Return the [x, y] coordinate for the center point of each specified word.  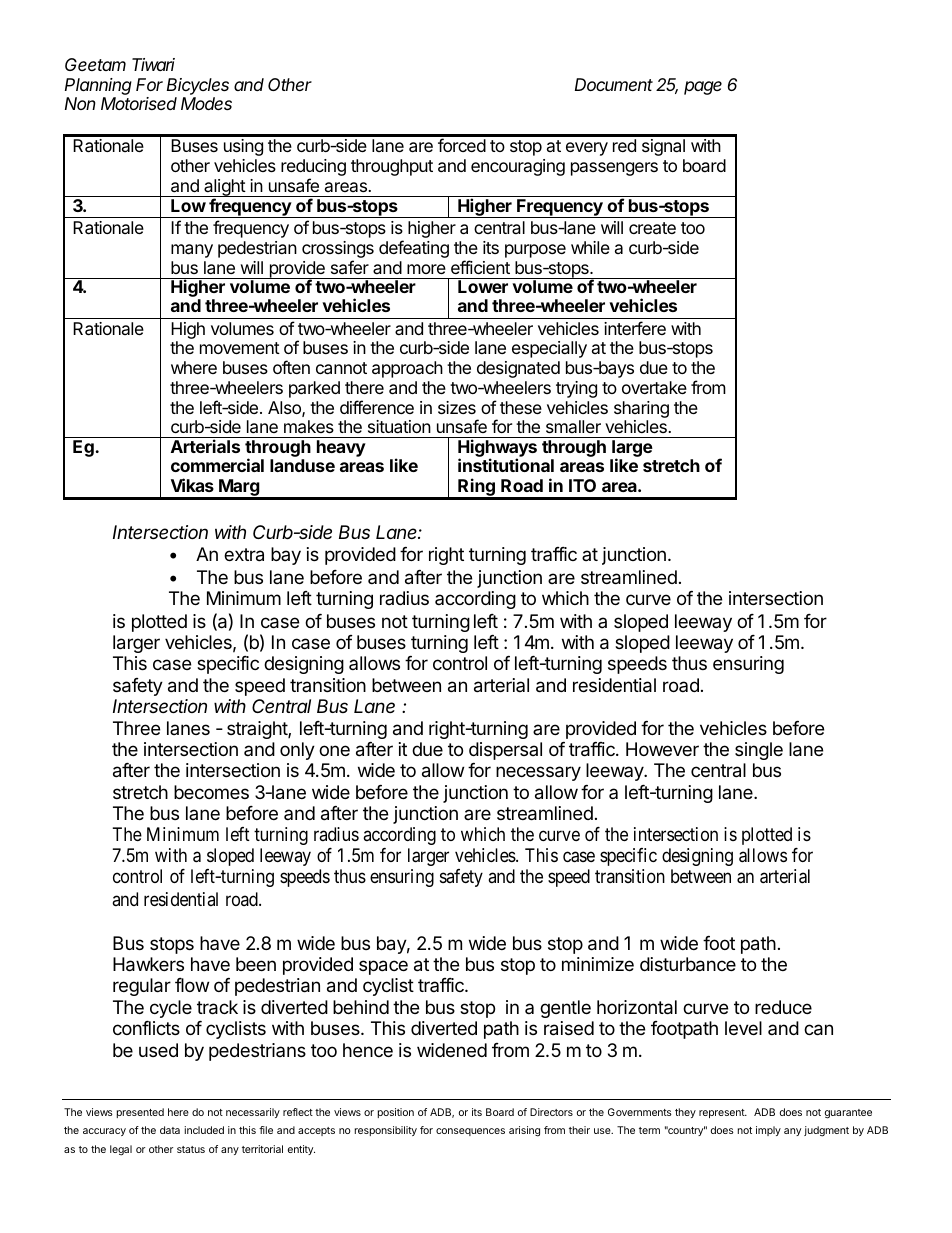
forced [462, 145]
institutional [506, 465]
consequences [470, 1132]
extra [244, 555]
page [703, 88]
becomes [211, 792]
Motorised [139, 103]
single [759, 751]
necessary [538, 773]
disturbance [688, 964]
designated [518, 369]
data [170, 1130]
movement [240, 348]
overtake [654, 387]
